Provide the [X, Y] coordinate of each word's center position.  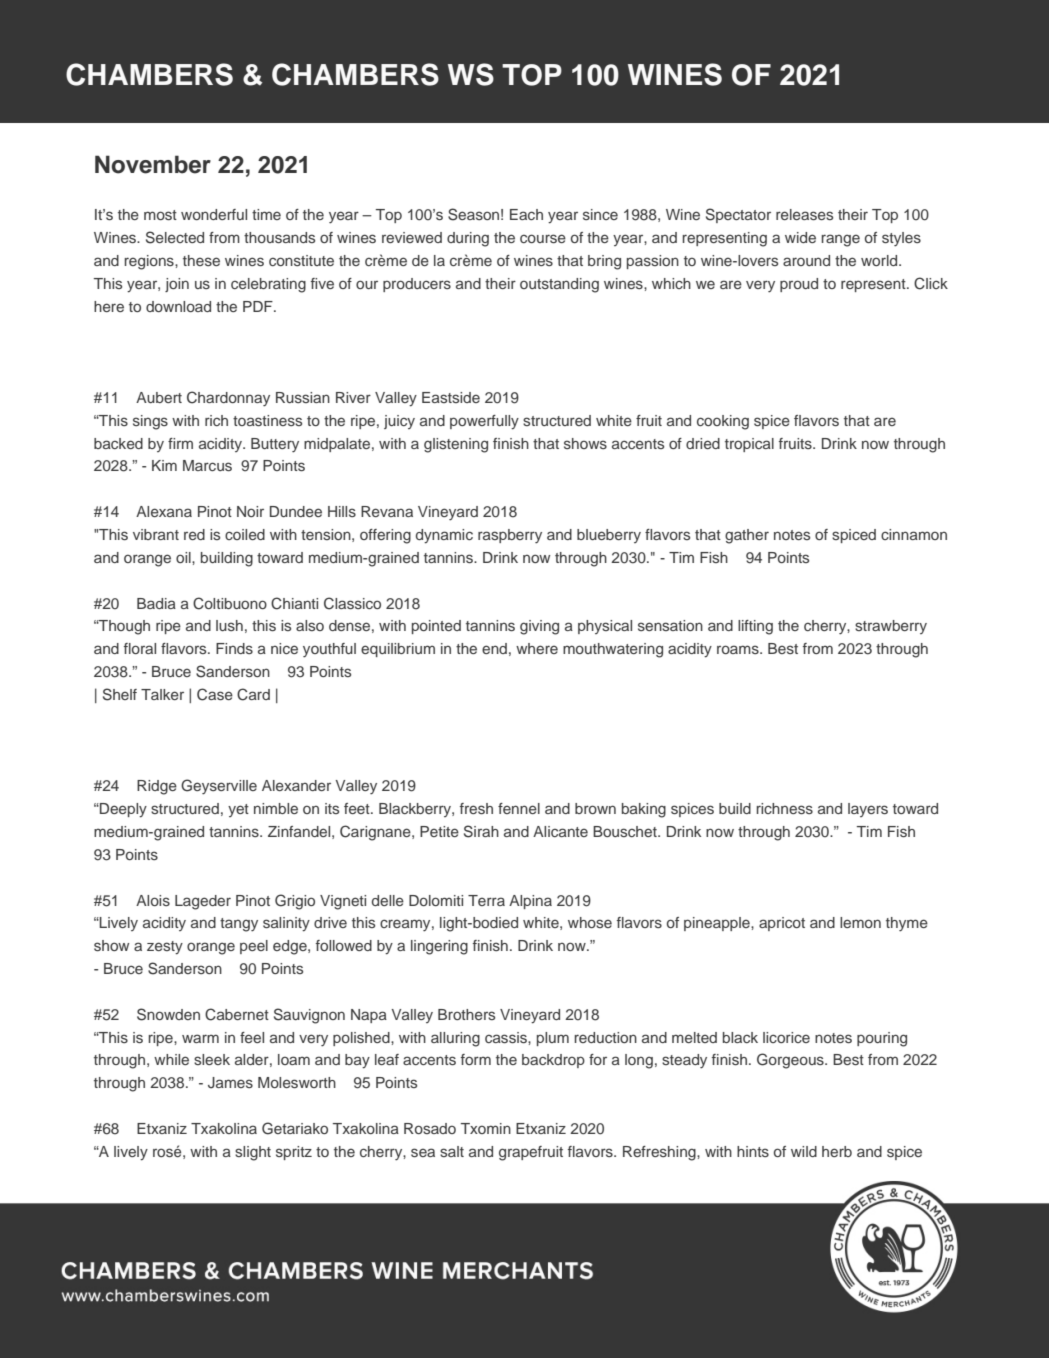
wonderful [214, 214]
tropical [749, 445]
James [230, 1083]
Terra [486, 900]
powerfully [484, 422]
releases [804, 215]
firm [180, 443]
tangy [239, 925]
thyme [907, 924]
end [494, 648]
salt [452, 1151]
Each [526, 214]
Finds [234, 648]
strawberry [891, 627]
